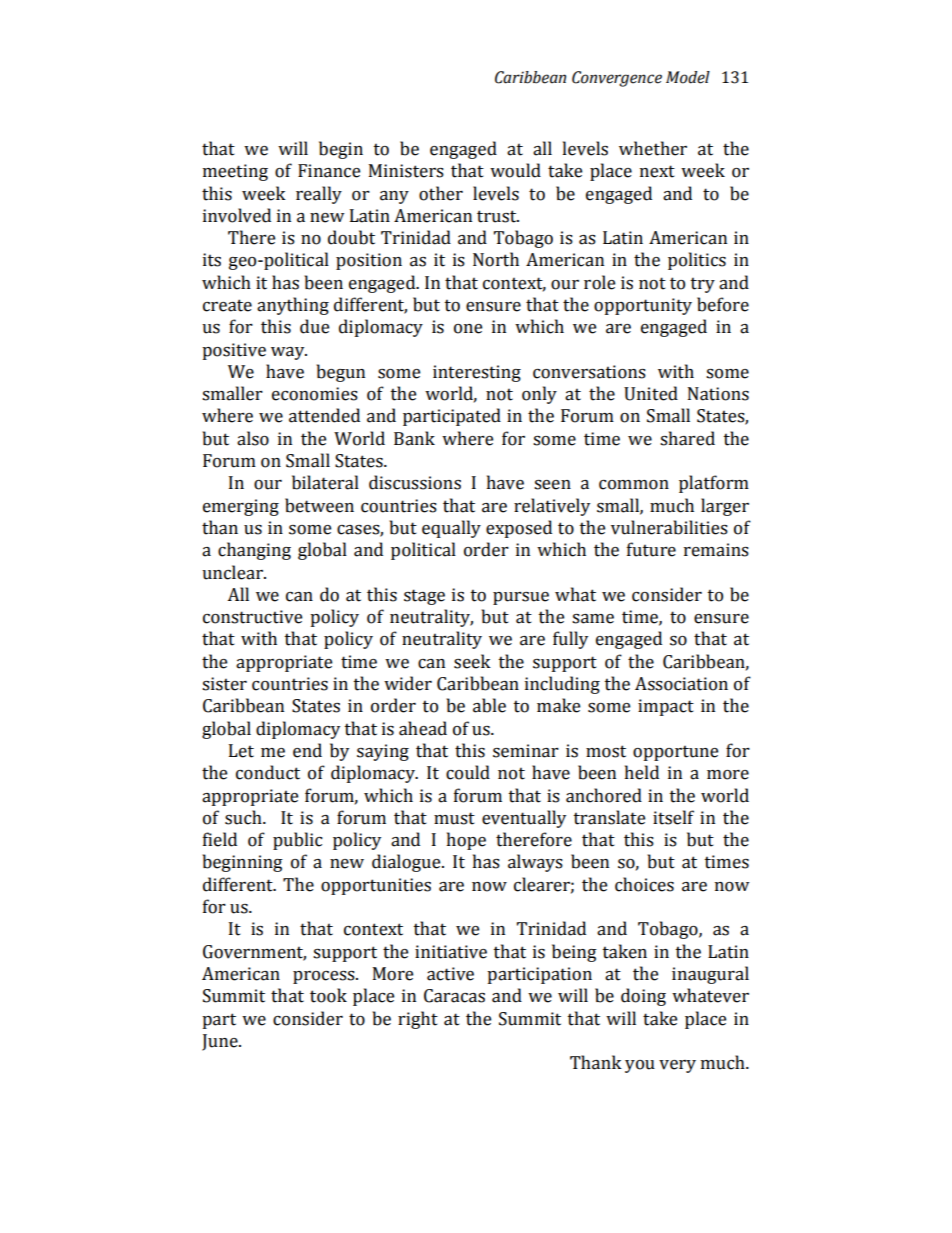  Describe the element at coordinates (241, 751) in the screenshot. I see `Let` at that location.
